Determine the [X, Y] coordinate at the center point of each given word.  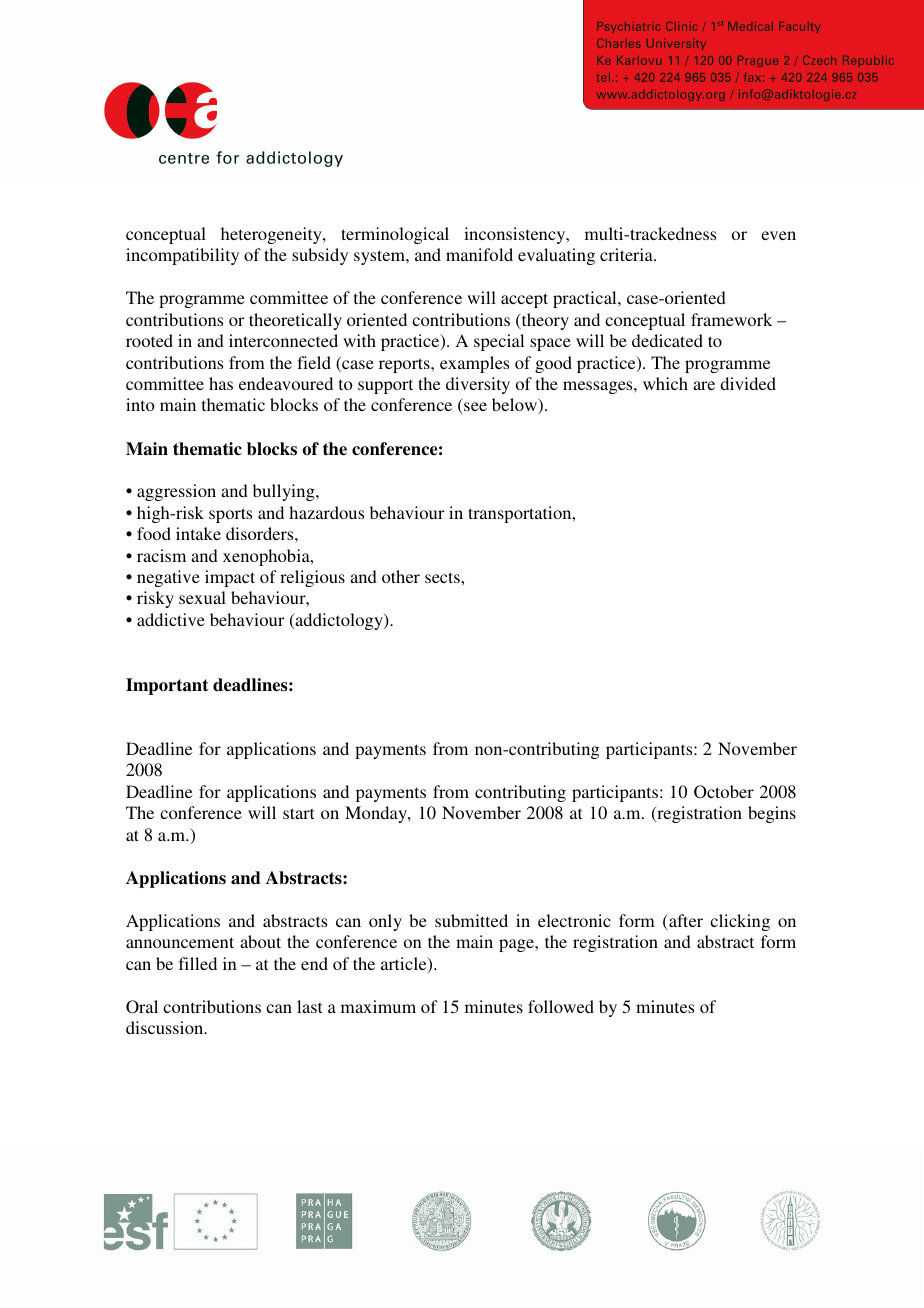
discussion [166, 1027]
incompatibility [182, 256]
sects [443, 577]
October [724, 792]
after [685, 922]
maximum [378, 1006]
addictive [171, 619]
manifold [479, 254]
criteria [627, 254]
